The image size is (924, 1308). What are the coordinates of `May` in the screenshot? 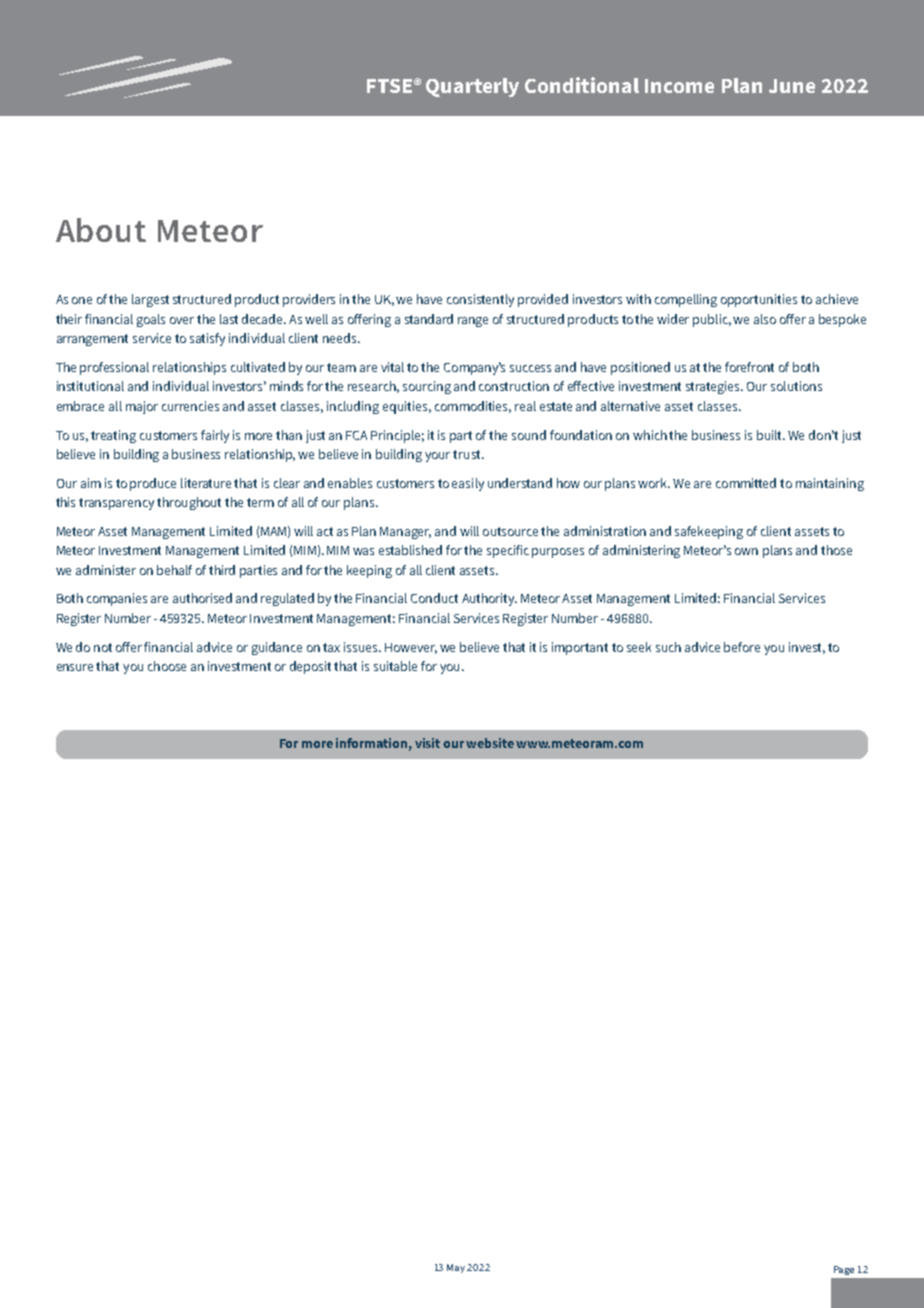 It's located at (457, 1268).
